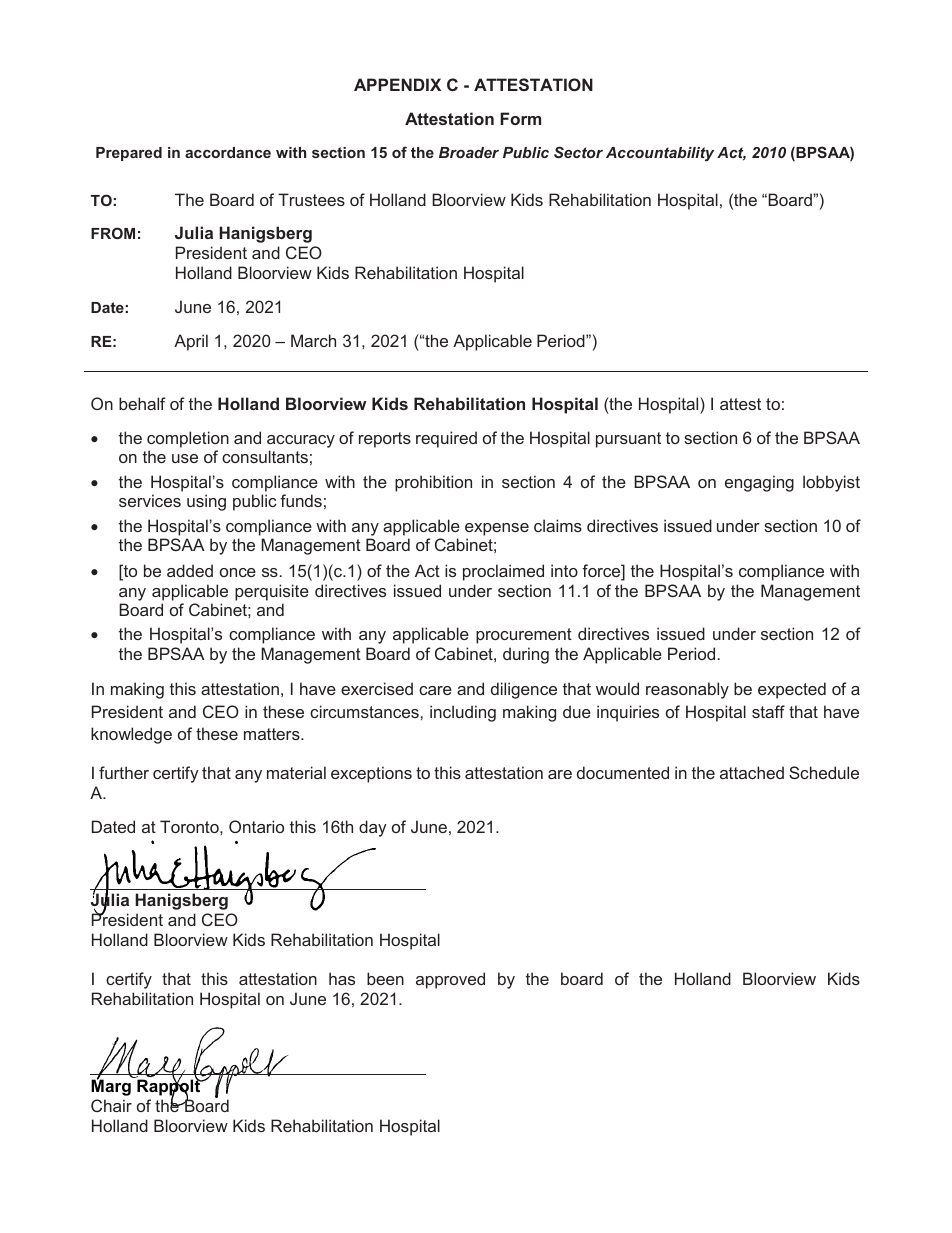 The height and width of the document is (1233, 952). Describe the element at coordinates (503, 572) in the document. I see `proclaimed` at that location.
